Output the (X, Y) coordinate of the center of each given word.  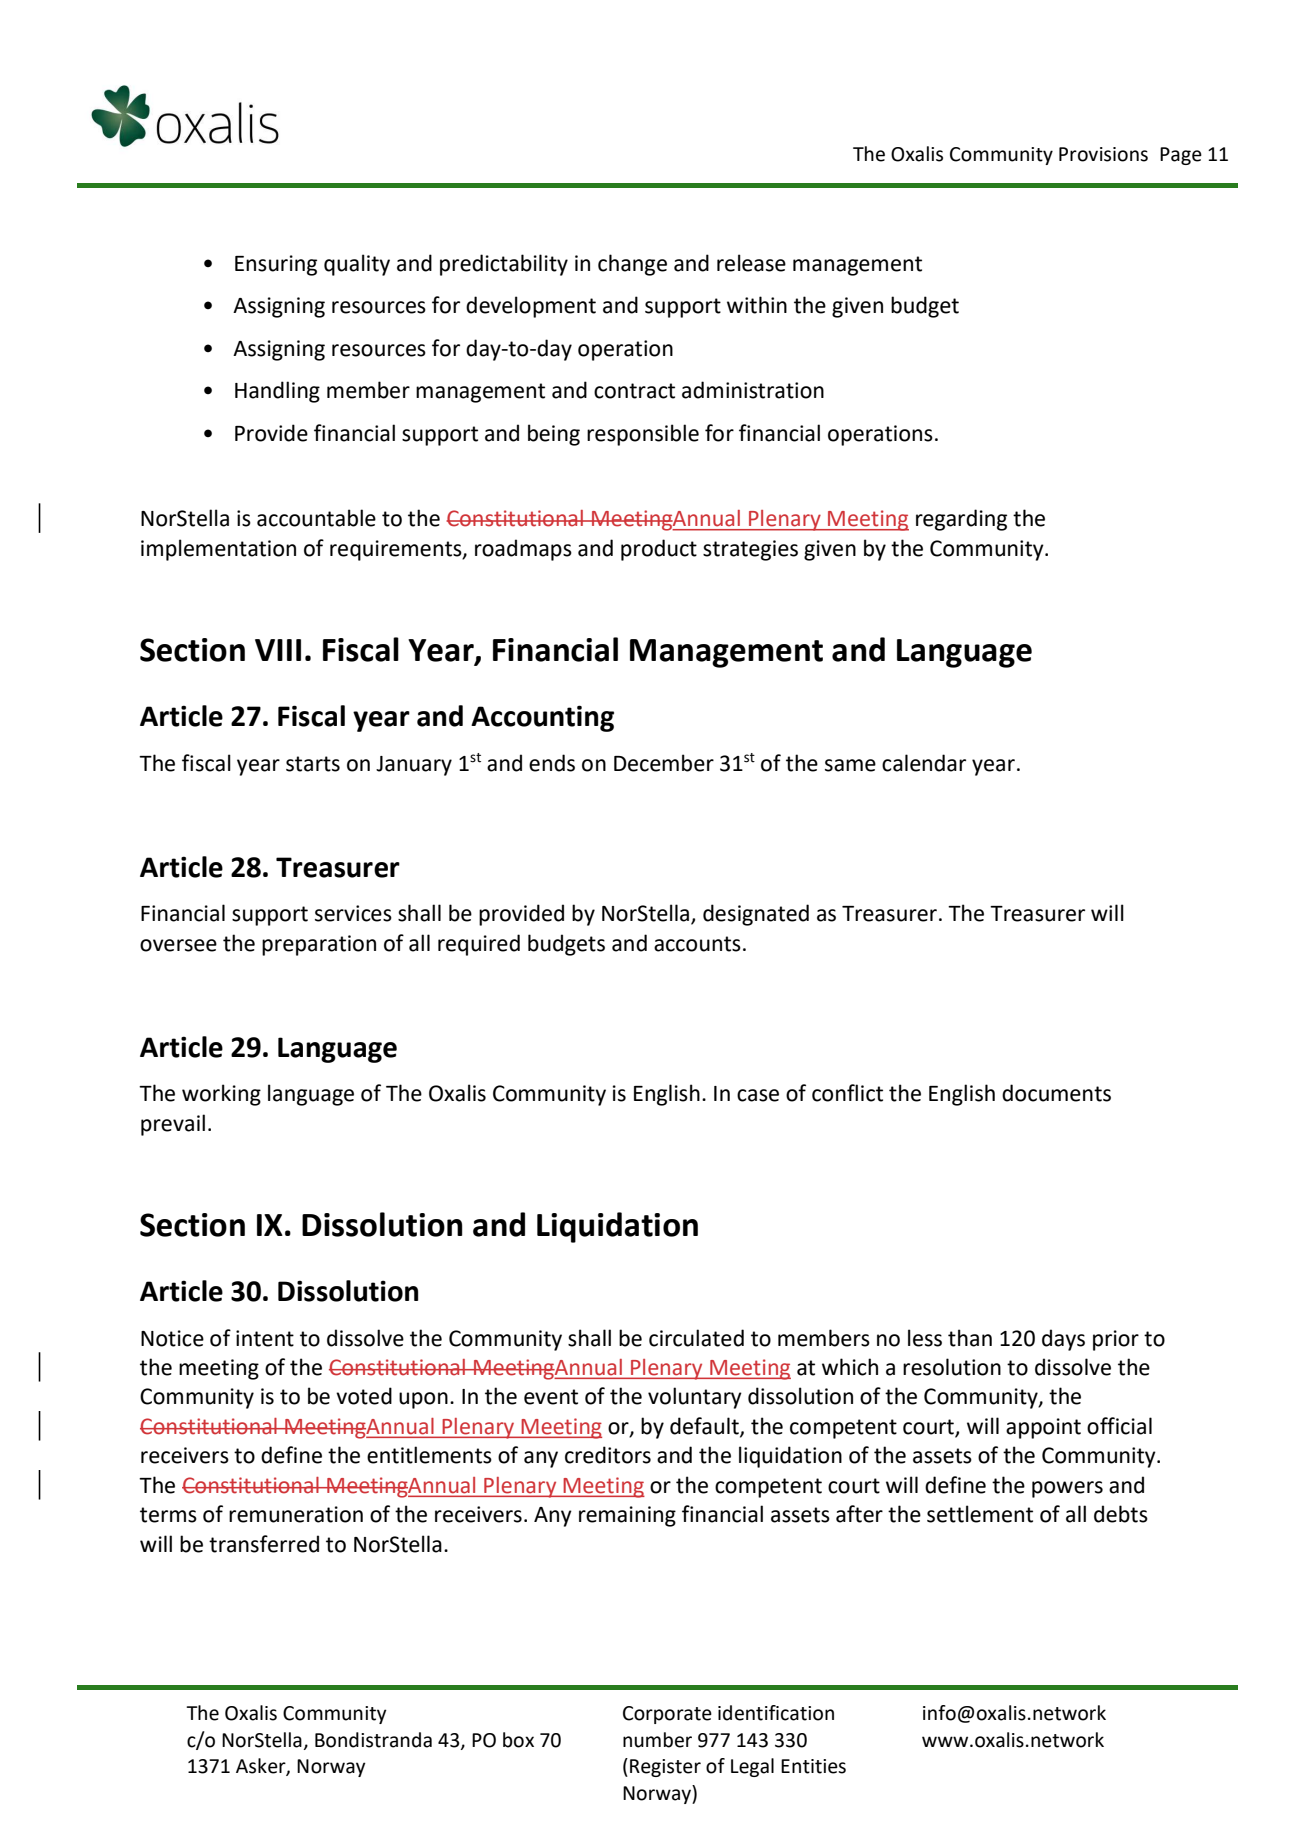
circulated (696, 1338)
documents (1056, 1093)
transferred (264, 1544)
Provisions (1103, 154)
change (632, 265)
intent (265, 1338)
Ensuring (276, 265)
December (664, 763)
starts (313, 764)
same (850, 765)
